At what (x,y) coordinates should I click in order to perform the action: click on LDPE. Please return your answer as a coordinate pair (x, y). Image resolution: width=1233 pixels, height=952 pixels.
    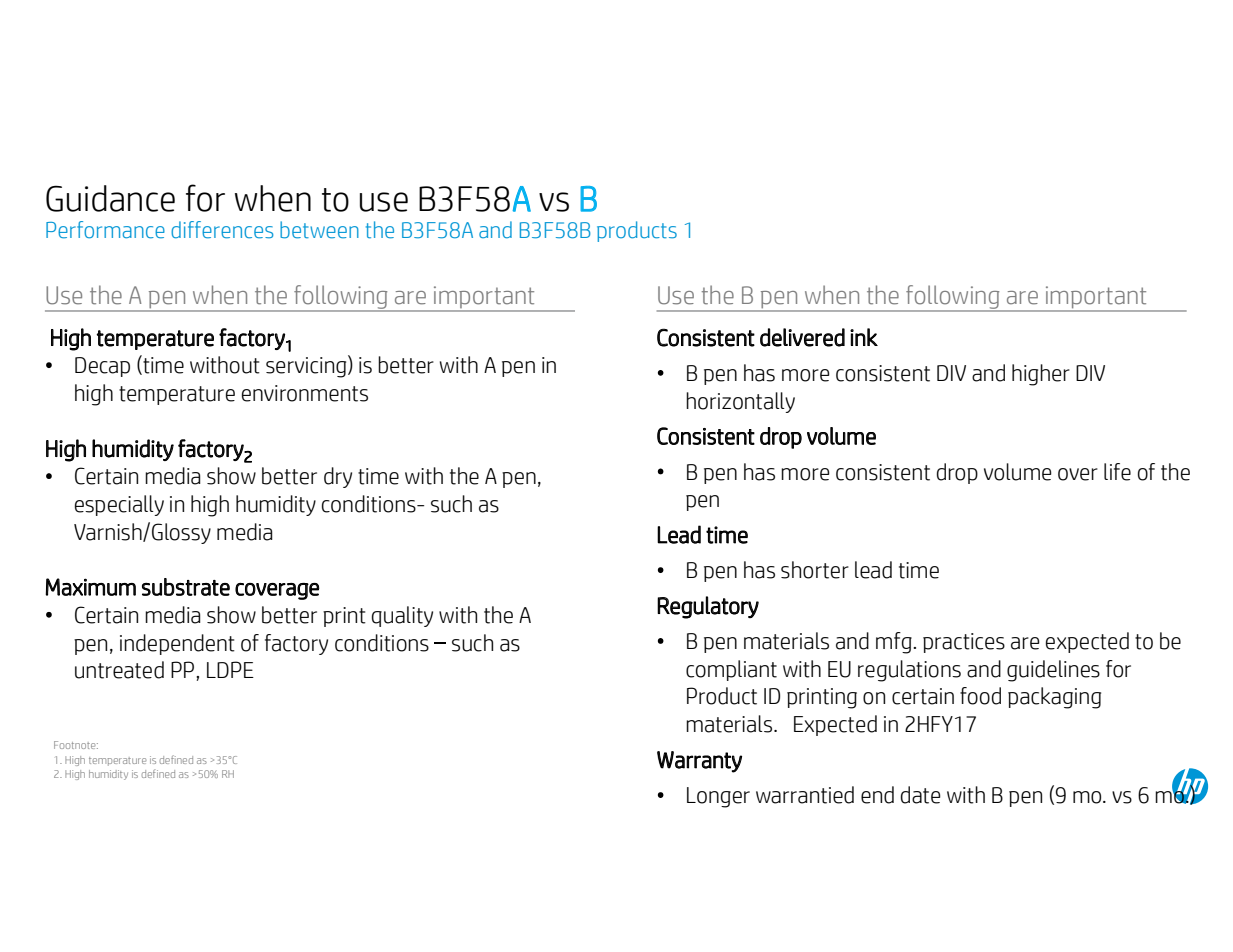
    Looking at the image, I should click on (230, 669).
